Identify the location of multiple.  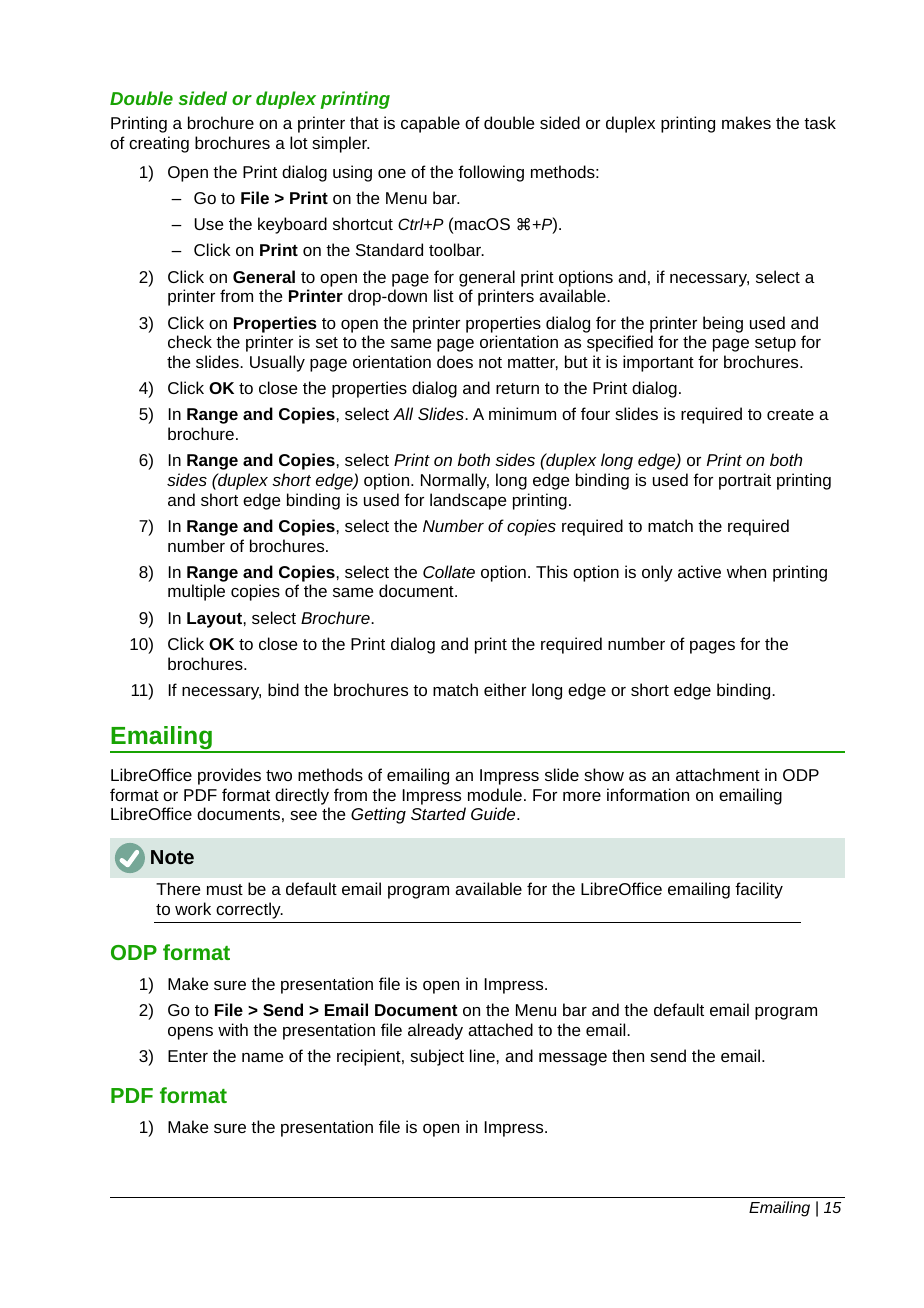
(196, 592).
